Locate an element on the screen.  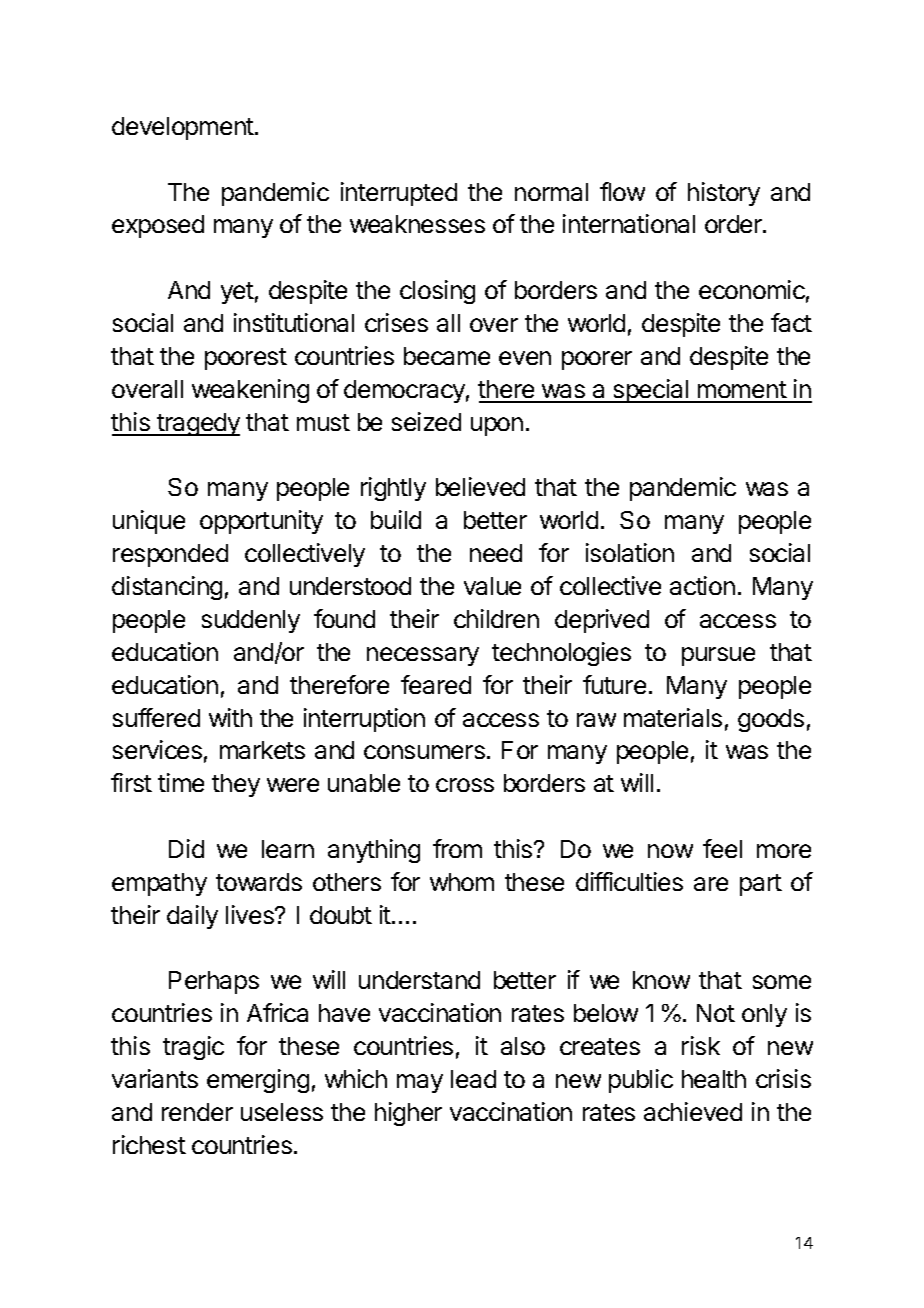
lead is located at coordinates (473, 1079).
